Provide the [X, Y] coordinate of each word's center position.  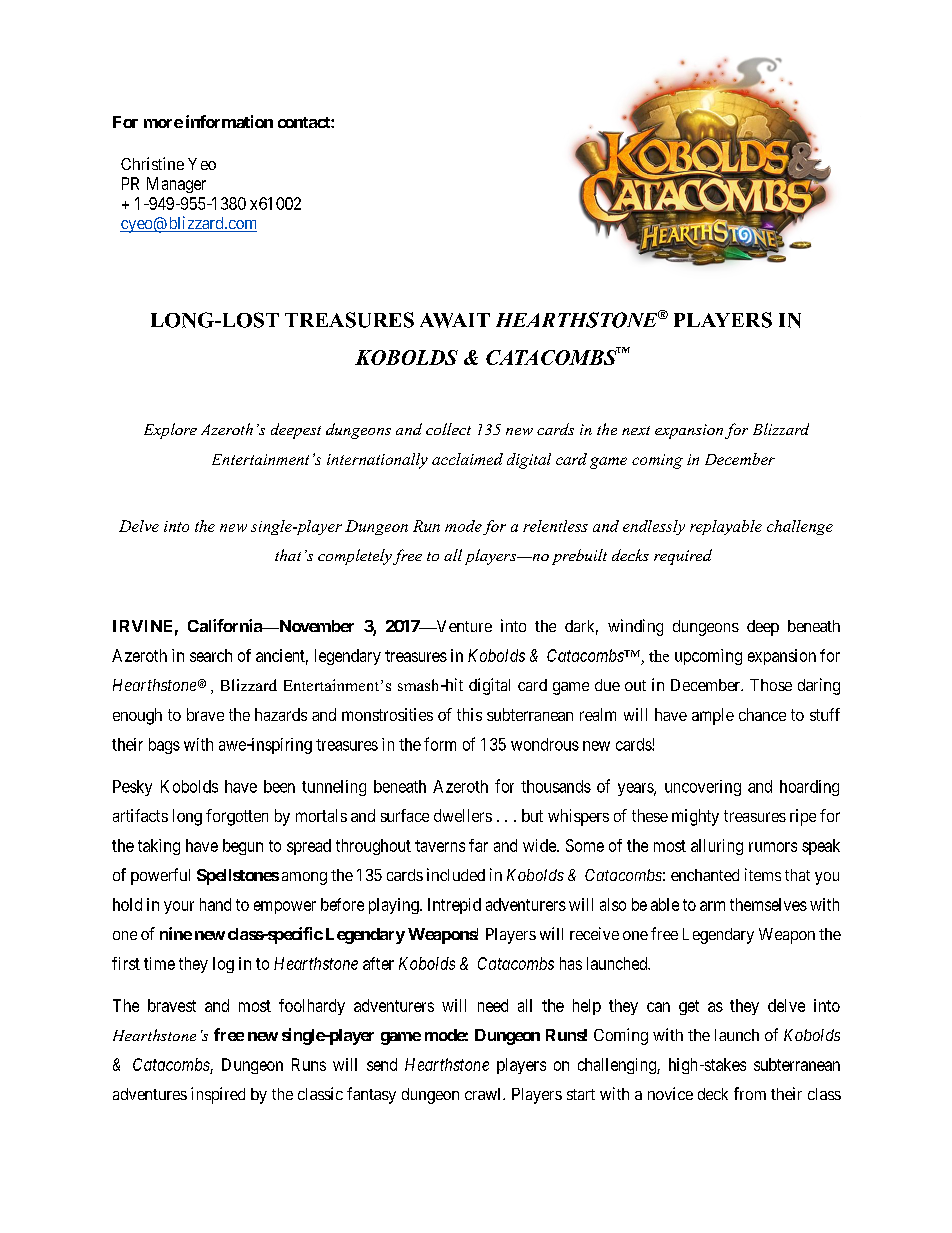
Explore [170, 431]
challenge [800, 527]
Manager [176, 185]
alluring [717, 847]
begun [243, 847]
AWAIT [455, 320]
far [478, 845]
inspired [218, 1095]
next [636, 430]
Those [771, 685]
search [211, 655]
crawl [484, 1094]
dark [581, 627]
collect [448, 429]
